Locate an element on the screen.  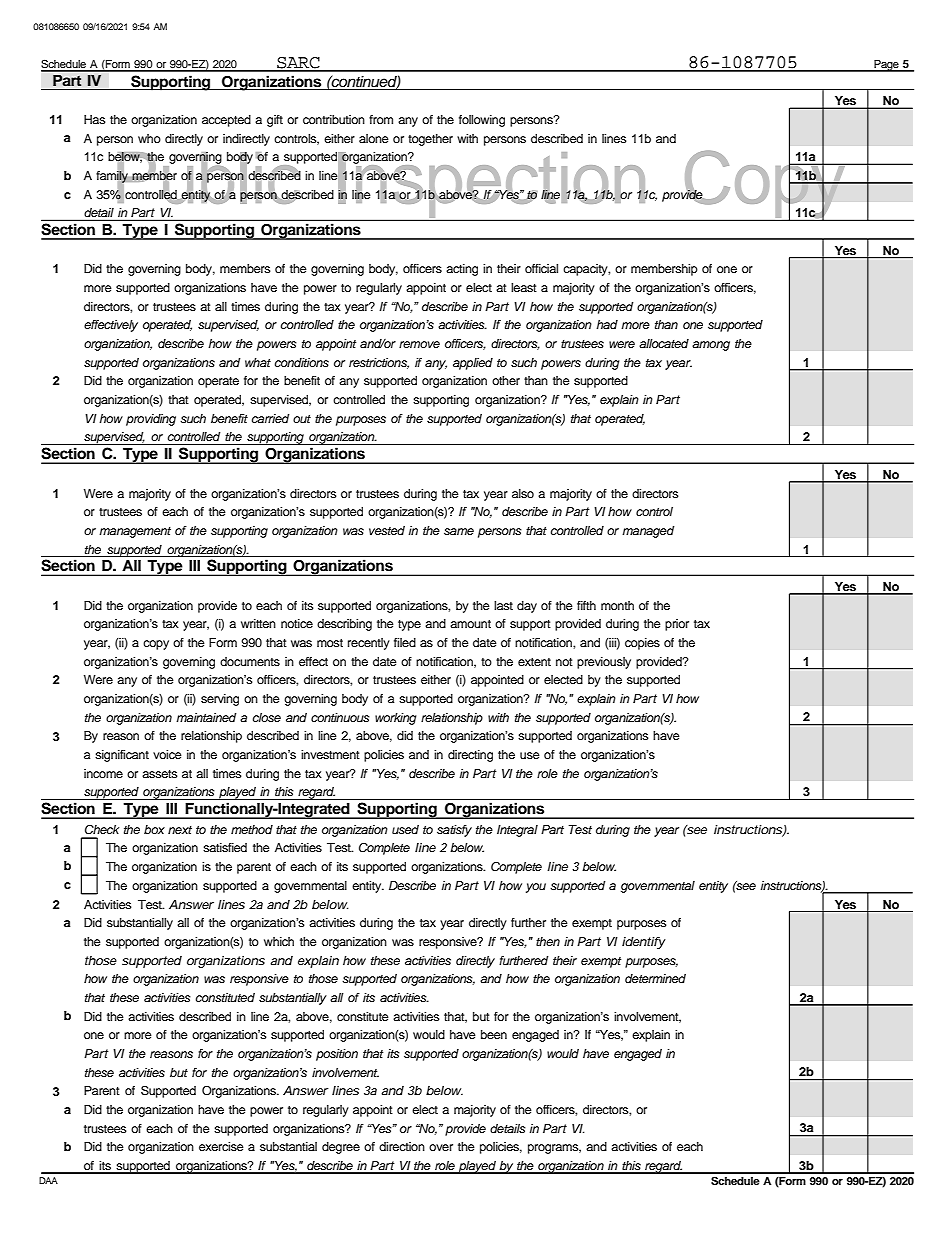
assets is located at coordinates (160, 774).
